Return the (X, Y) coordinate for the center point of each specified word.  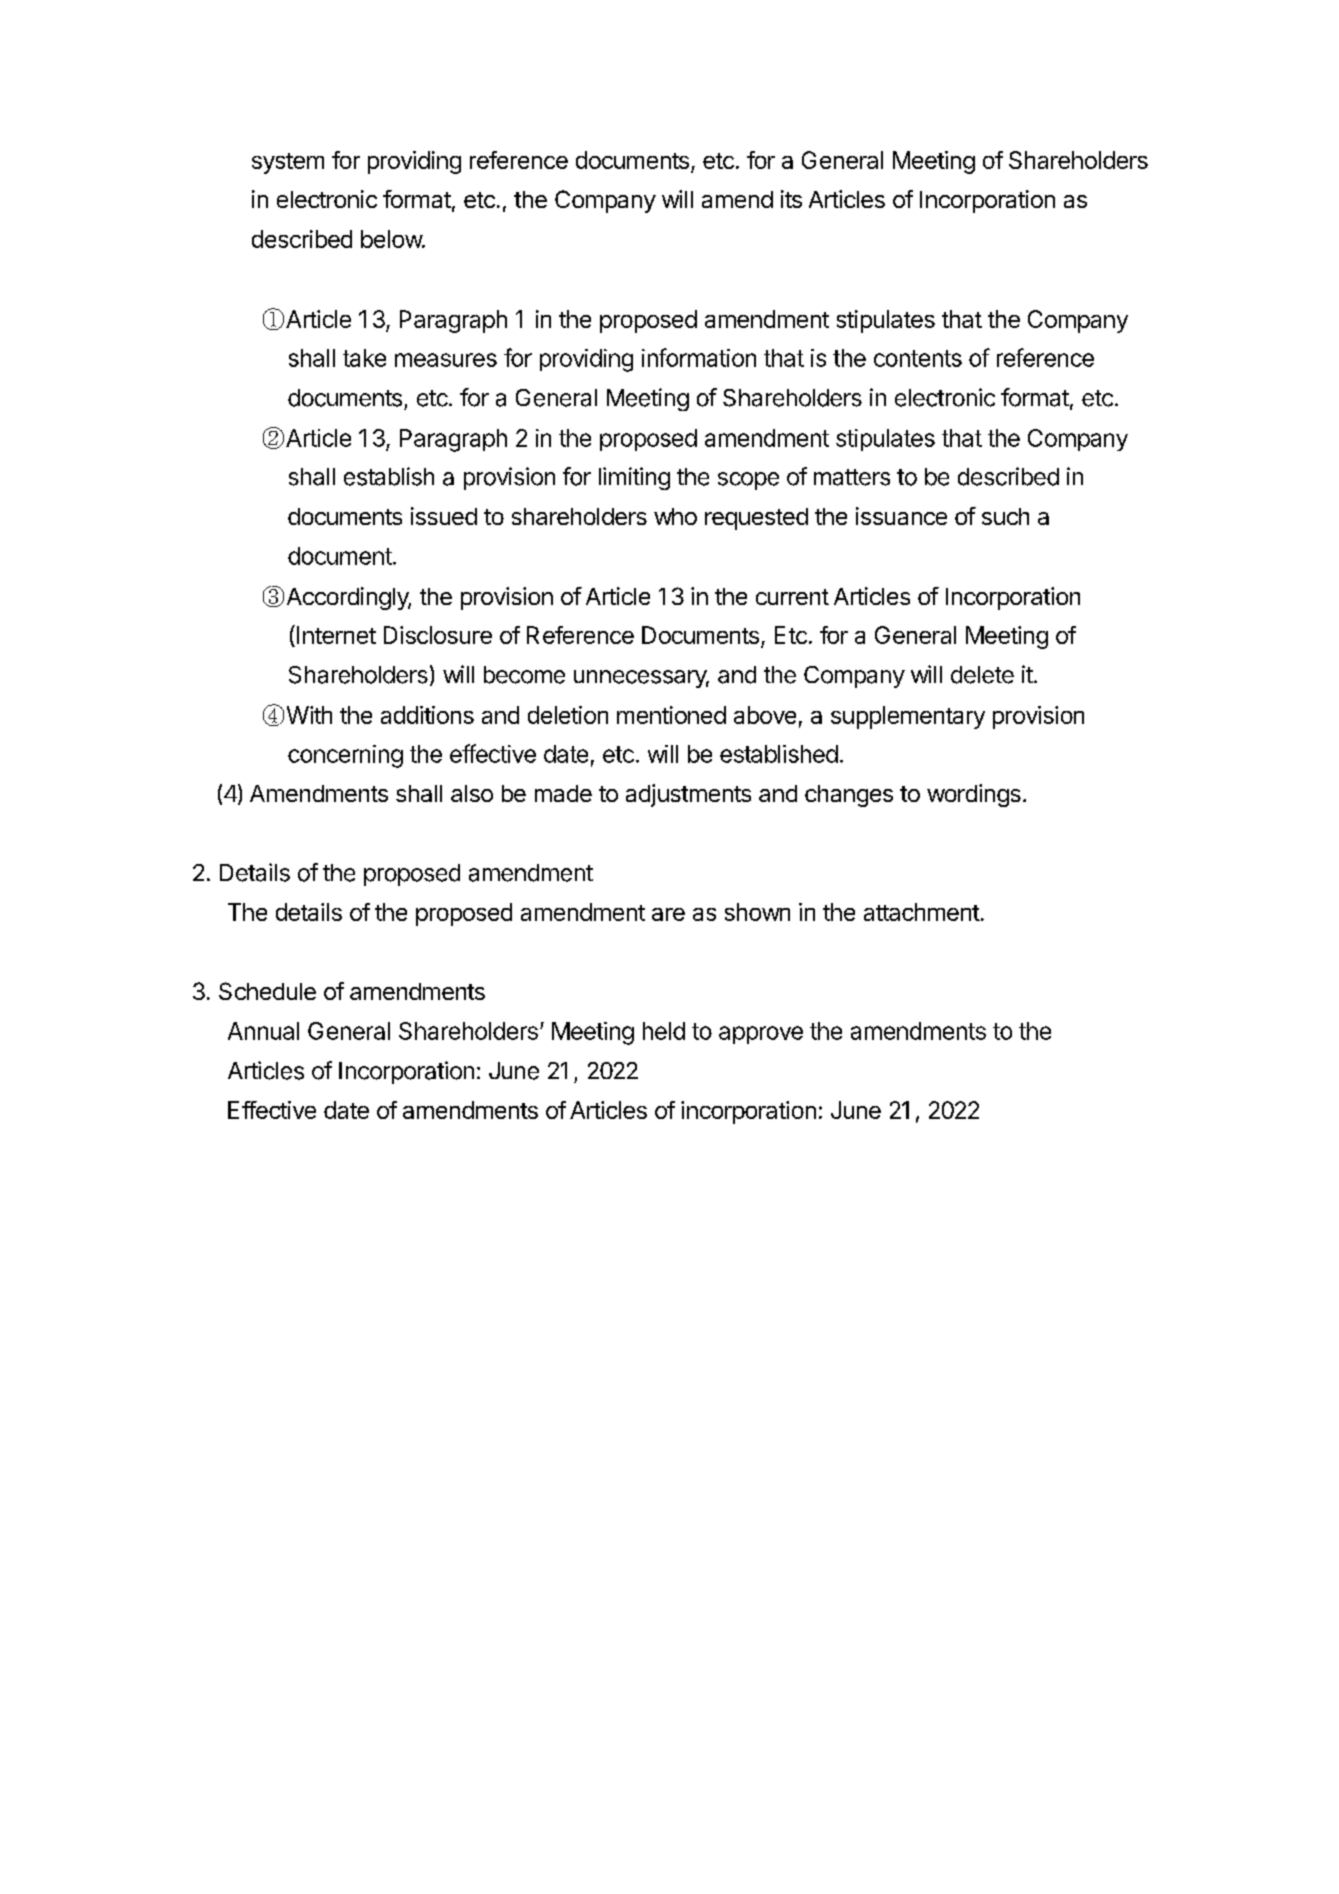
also (472, 793)
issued (444, 516)
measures (446, 360)
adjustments (688, 795)
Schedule (267, 991)
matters (852, 477)
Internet (336, 635)
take (364, 358)
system (288, 163)
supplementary (908, 717)
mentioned (671, 715)
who (675, 516)
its (791, 199)
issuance (901, 516)
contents (918, 358)
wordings (974, 795)
